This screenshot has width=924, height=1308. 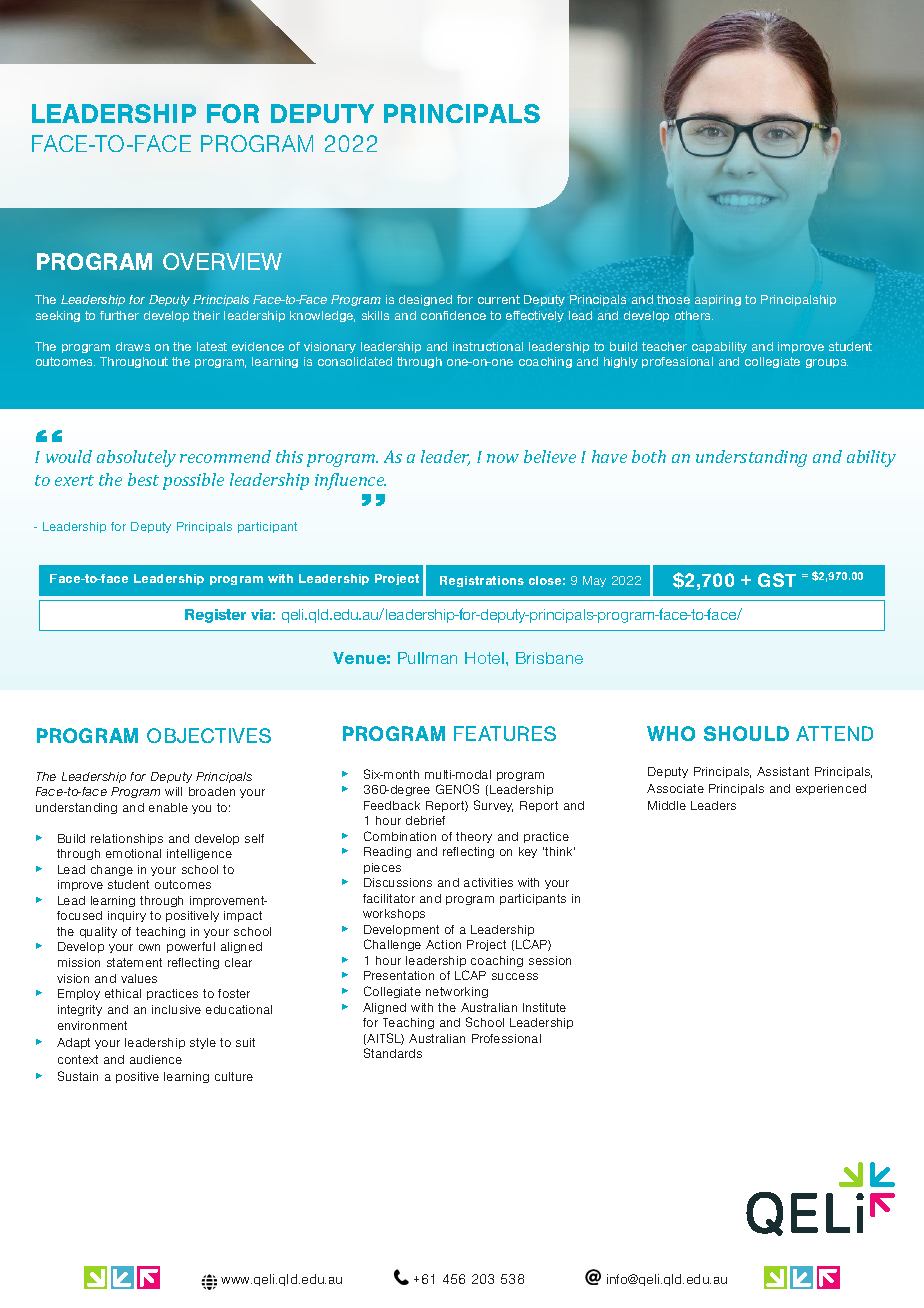 What do you see at coordinates (156, 1059) in the screenshot?
I see `audience` at bounding box center [156, 1059].
